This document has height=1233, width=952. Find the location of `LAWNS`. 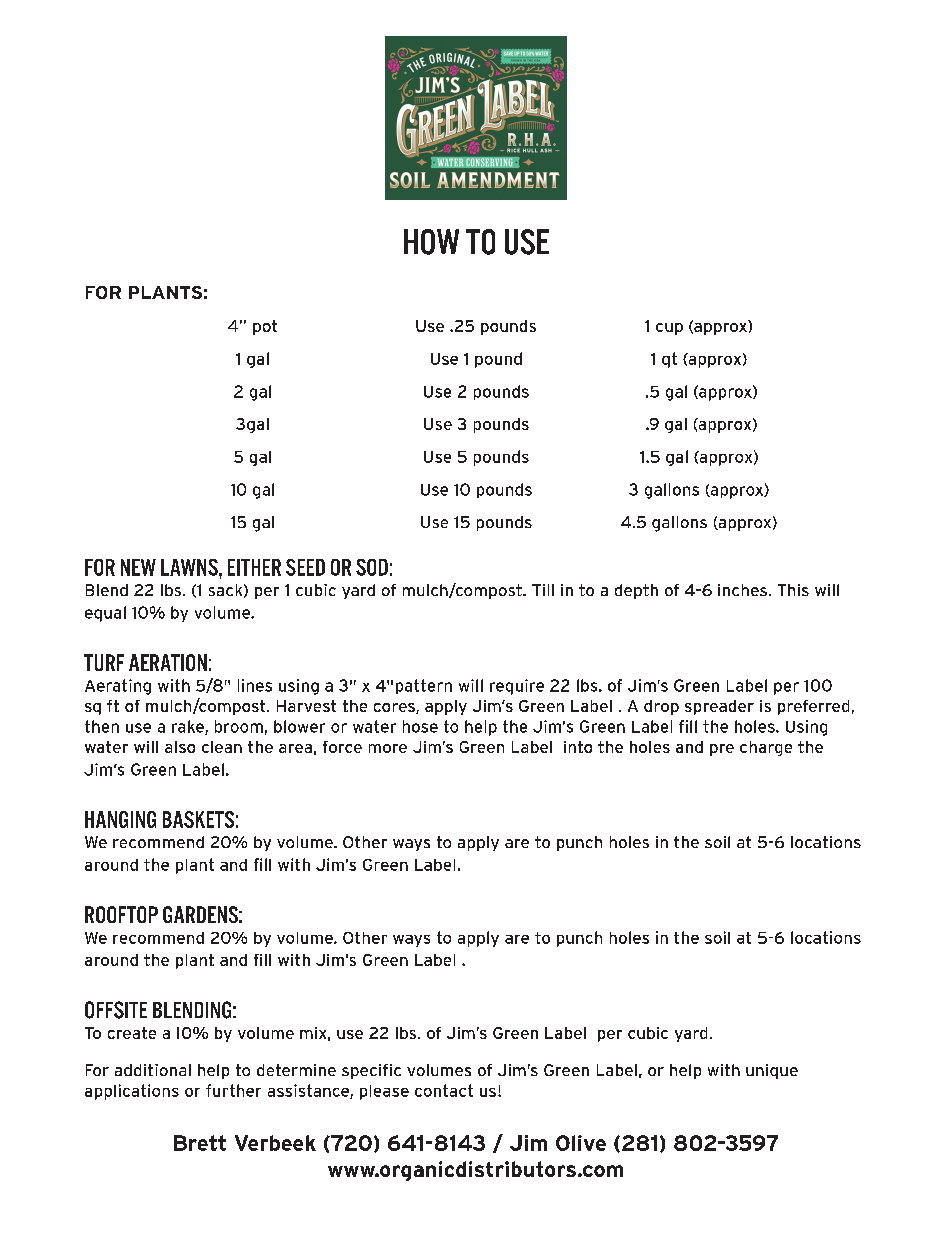

LAWNS is located at coordinates (190, 567).
